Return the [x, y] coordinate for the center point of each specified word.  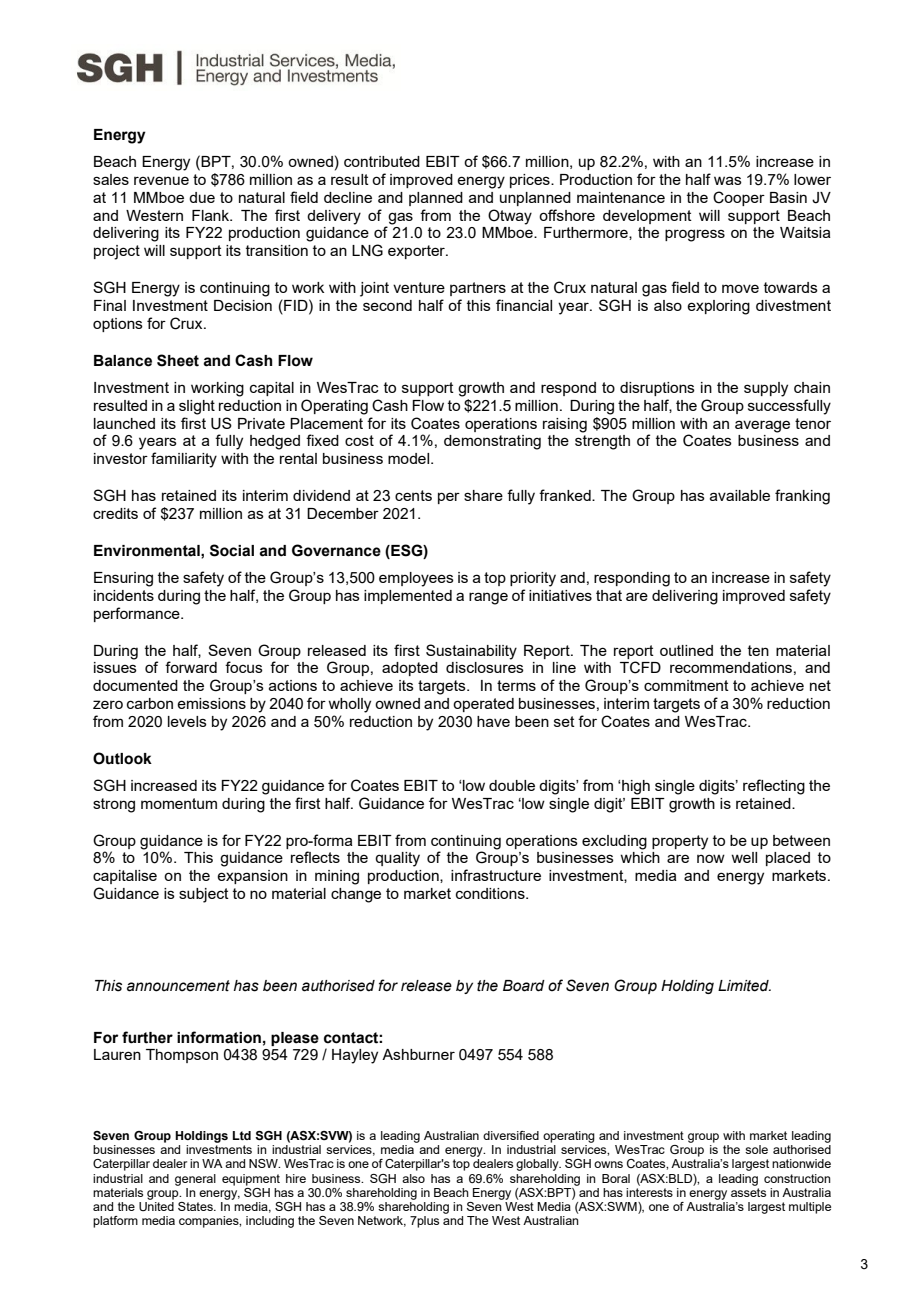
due [202, 197]
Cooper [739, 198]
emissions [211, 703]
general [195, 1180]
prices [531, 181]
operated [483, 705]
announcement [178, 986]
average [762, 426]
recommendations [731, 667]
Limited [744, 986]
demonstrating [492, 442]
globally [538, 1165]
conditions [491, 893]
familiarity [184, 460]
